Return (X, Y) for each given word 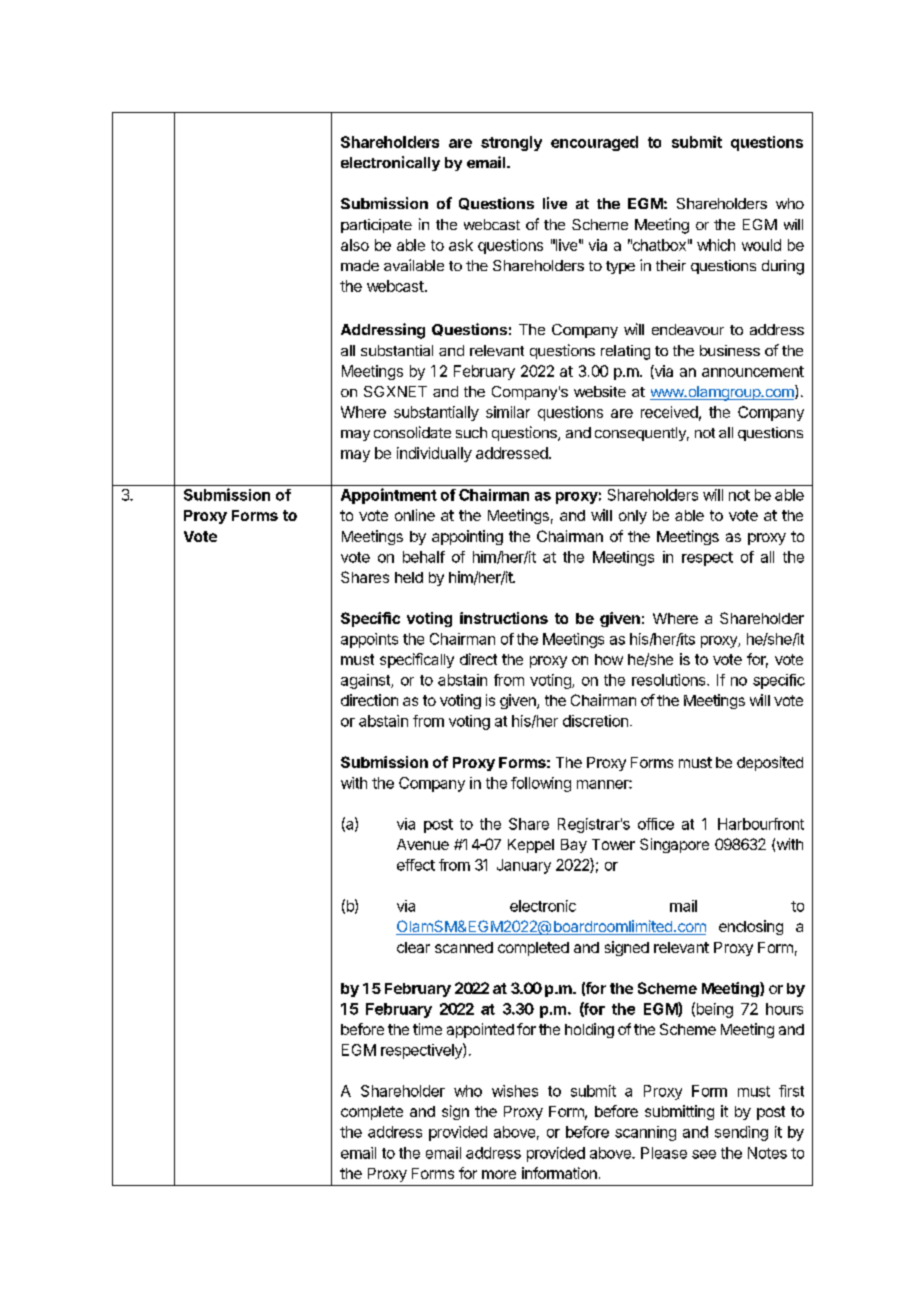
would (761, 245)
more (499, 1174)
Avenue (423, 844)
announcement (753, 371)
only (633, 517)
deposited (770, 763)
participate (376, 226)
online (415, 515)
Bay (574, 846)
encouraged (594, 143)
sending (741, 1133)
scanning (645, 1133)
